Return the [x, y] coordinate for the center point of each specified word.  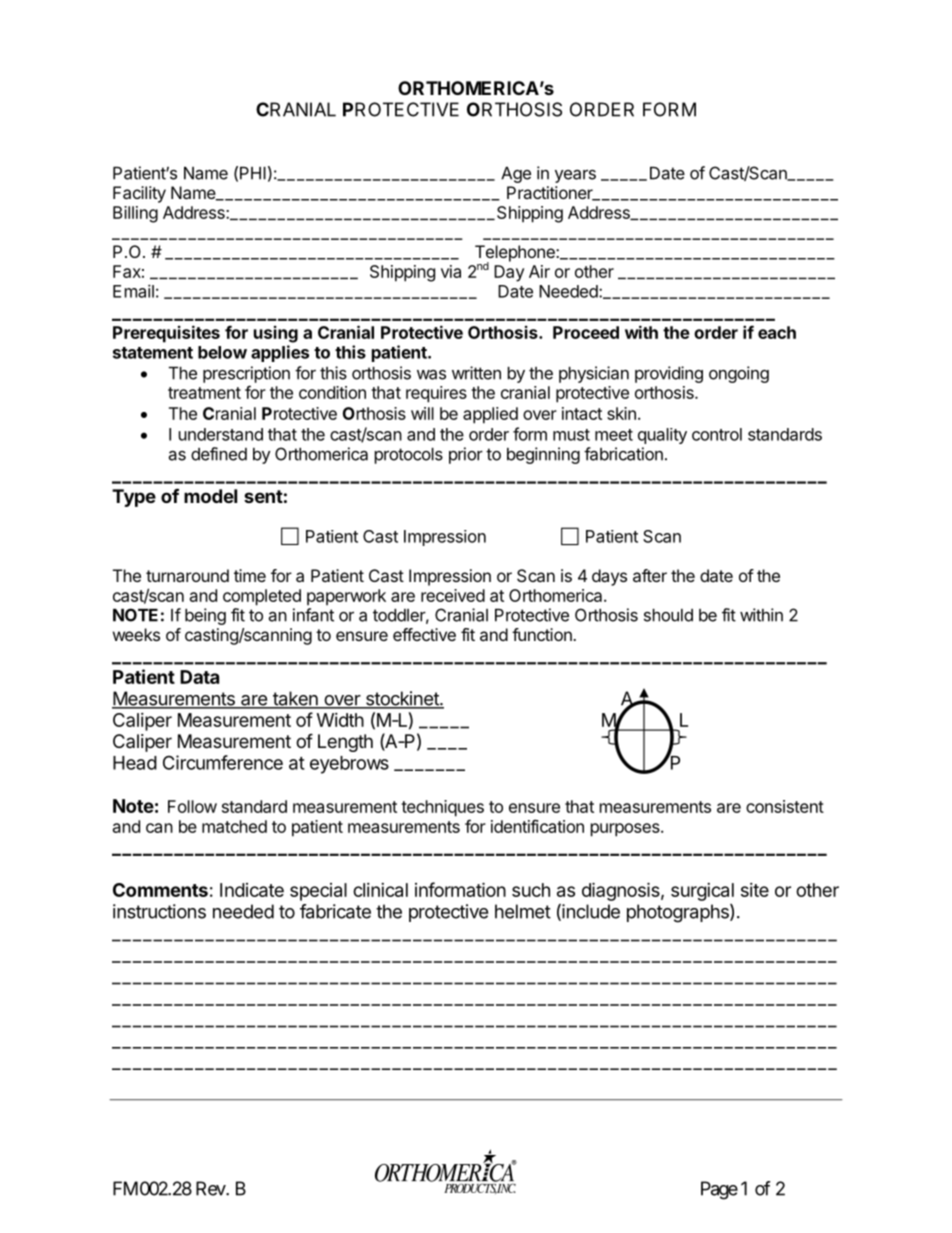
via [451, 271]
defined [219, 454]
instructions [159, 911]
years [575, 176]
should [668, 615]
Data [199, 677]
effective [424, 634]
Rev [211, 1188]
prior [466, 455]
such [531, 890]
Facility [139, 194]
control [717, 434]
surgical [702, 892]
